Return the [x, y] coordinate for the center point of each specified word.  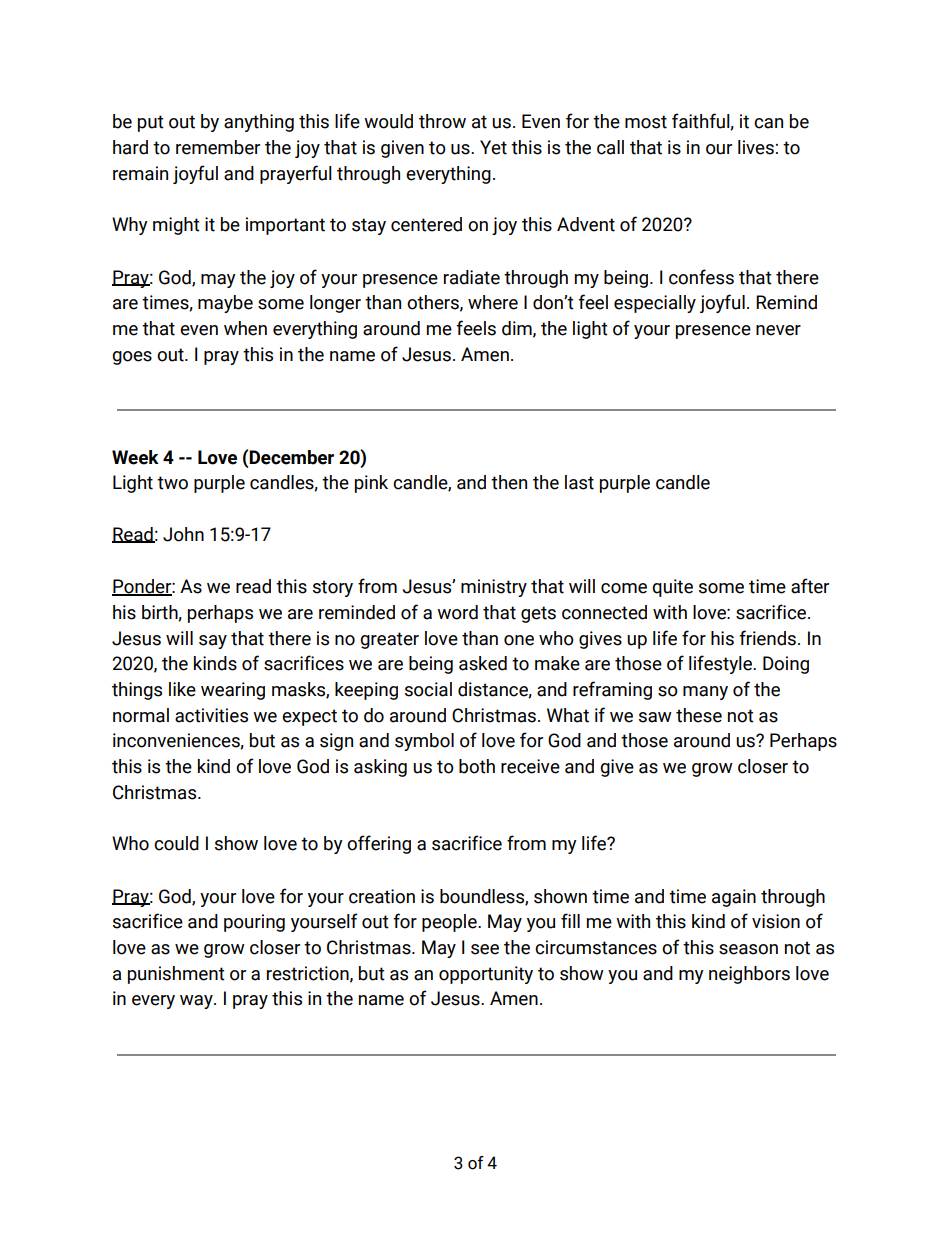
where [493, 302]
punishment [176, 975]
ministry [494, 588]
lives [756, 147]
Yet [493, 147]
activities [211, 715]
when [245, 328]
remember [218, 147]
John [183, 534]
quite [672, 588]
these [699, 715]
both [477, 766]
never [778, 330]
